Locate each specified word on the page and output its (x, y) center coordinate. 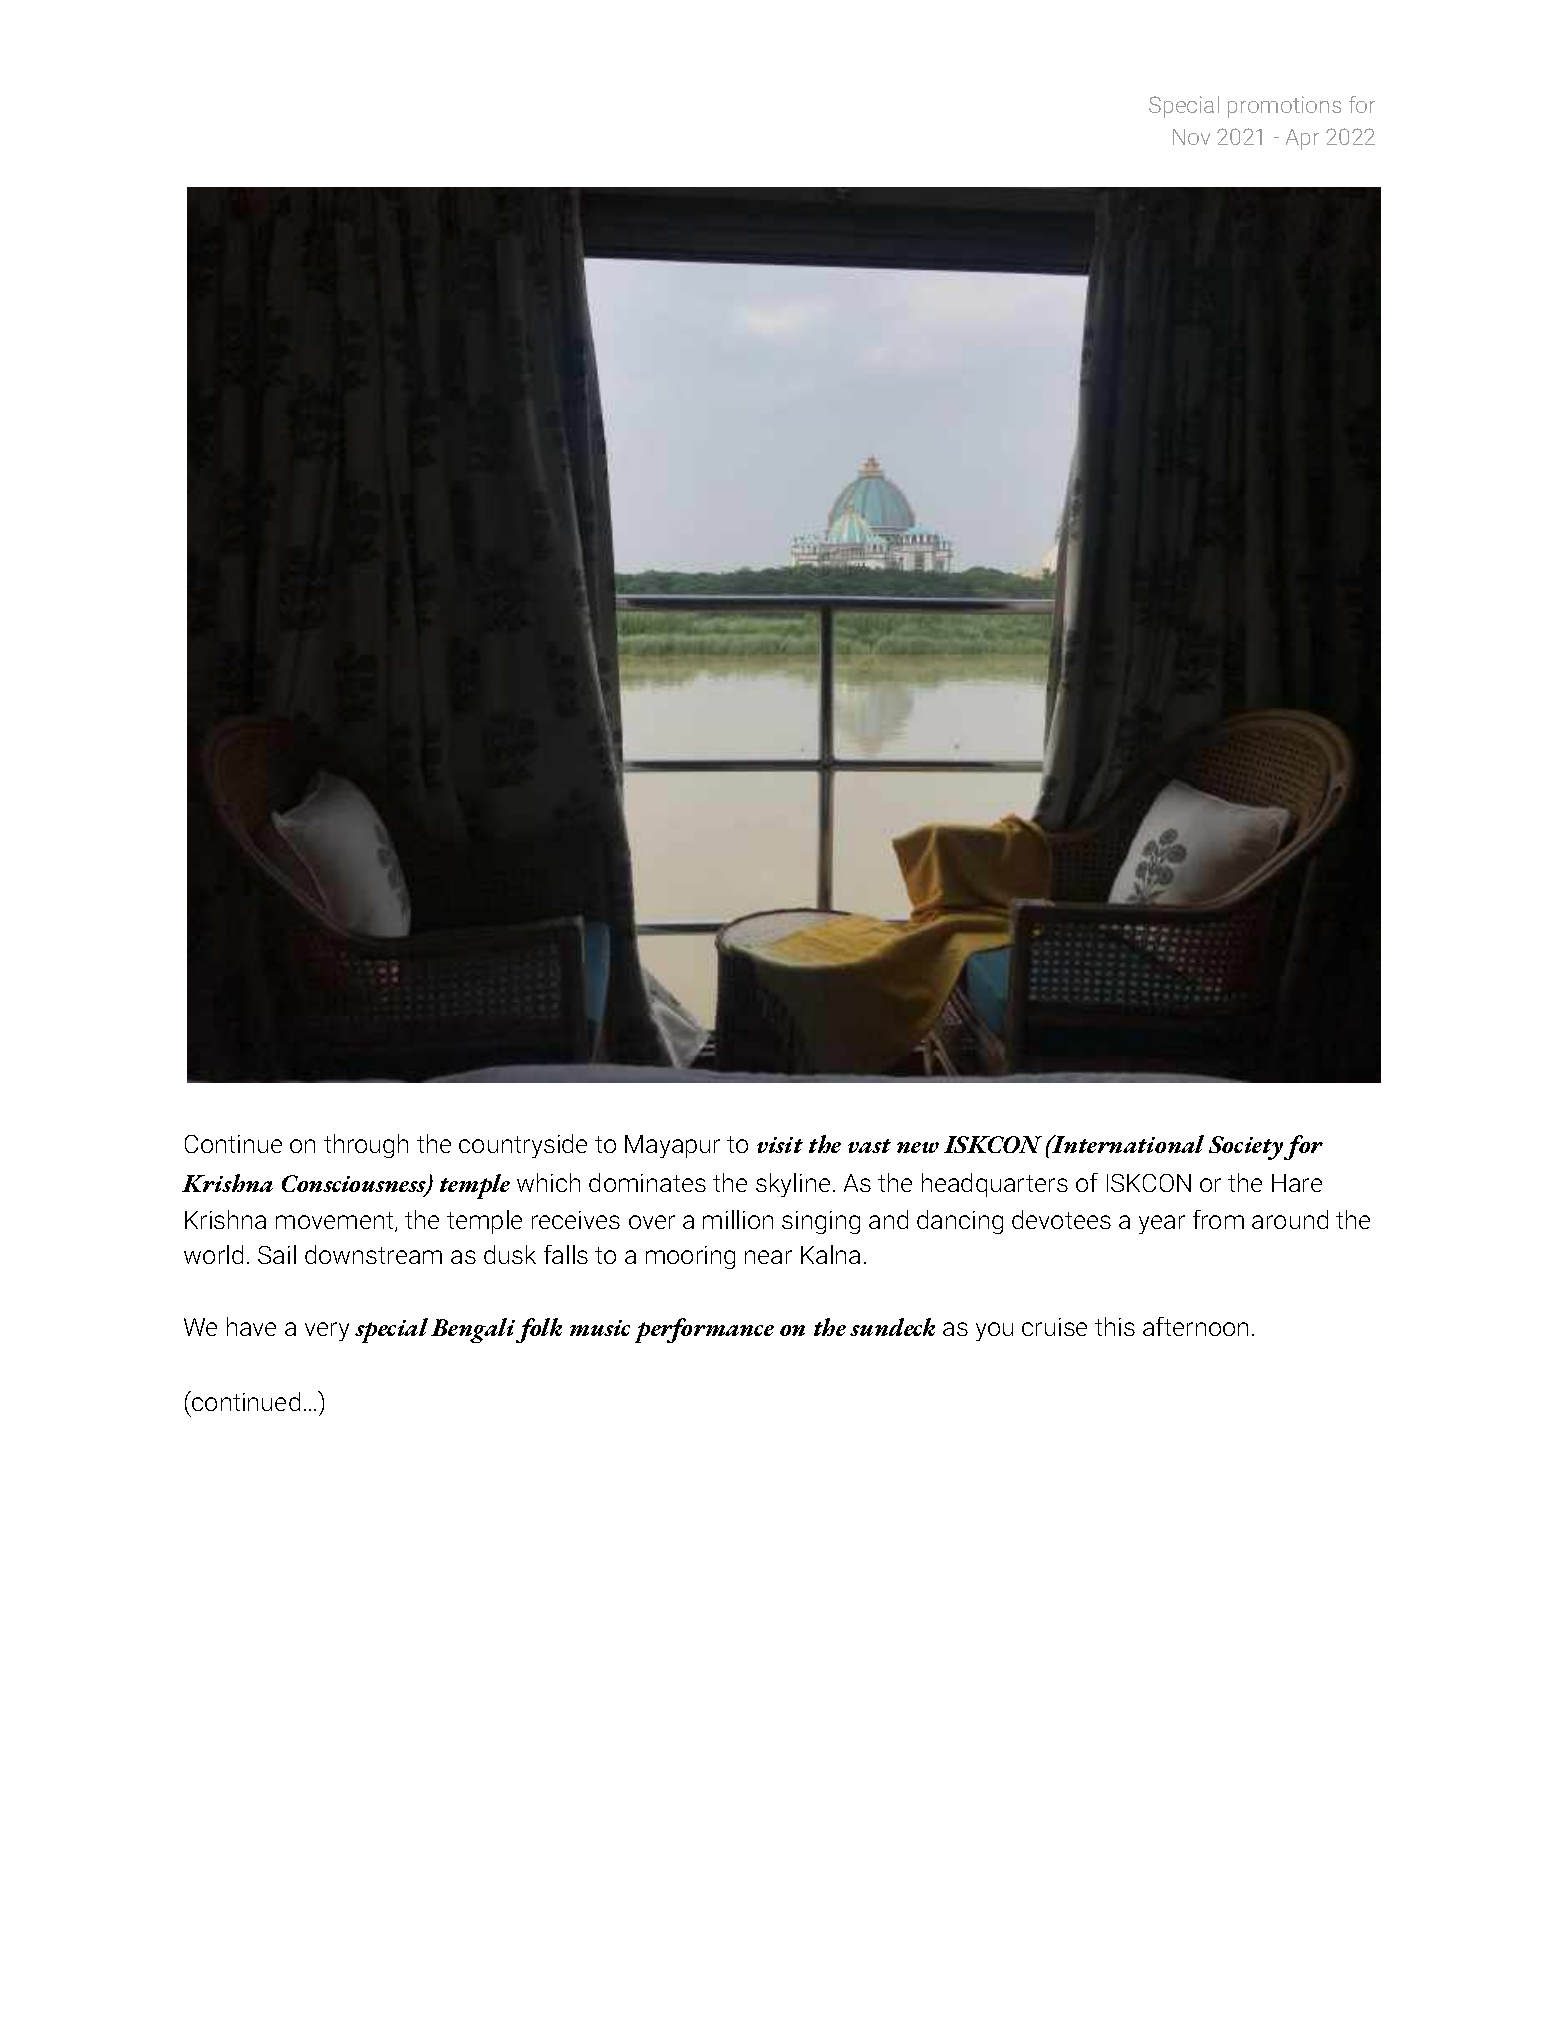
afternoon (1195, 1326)
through (366, 1146)
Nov (1191, 137)
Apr (1302, 139)
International (1127, 1144)
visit (780, 1145)
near (768, 1257)
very (327, 1331)
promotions (1284, 107)
